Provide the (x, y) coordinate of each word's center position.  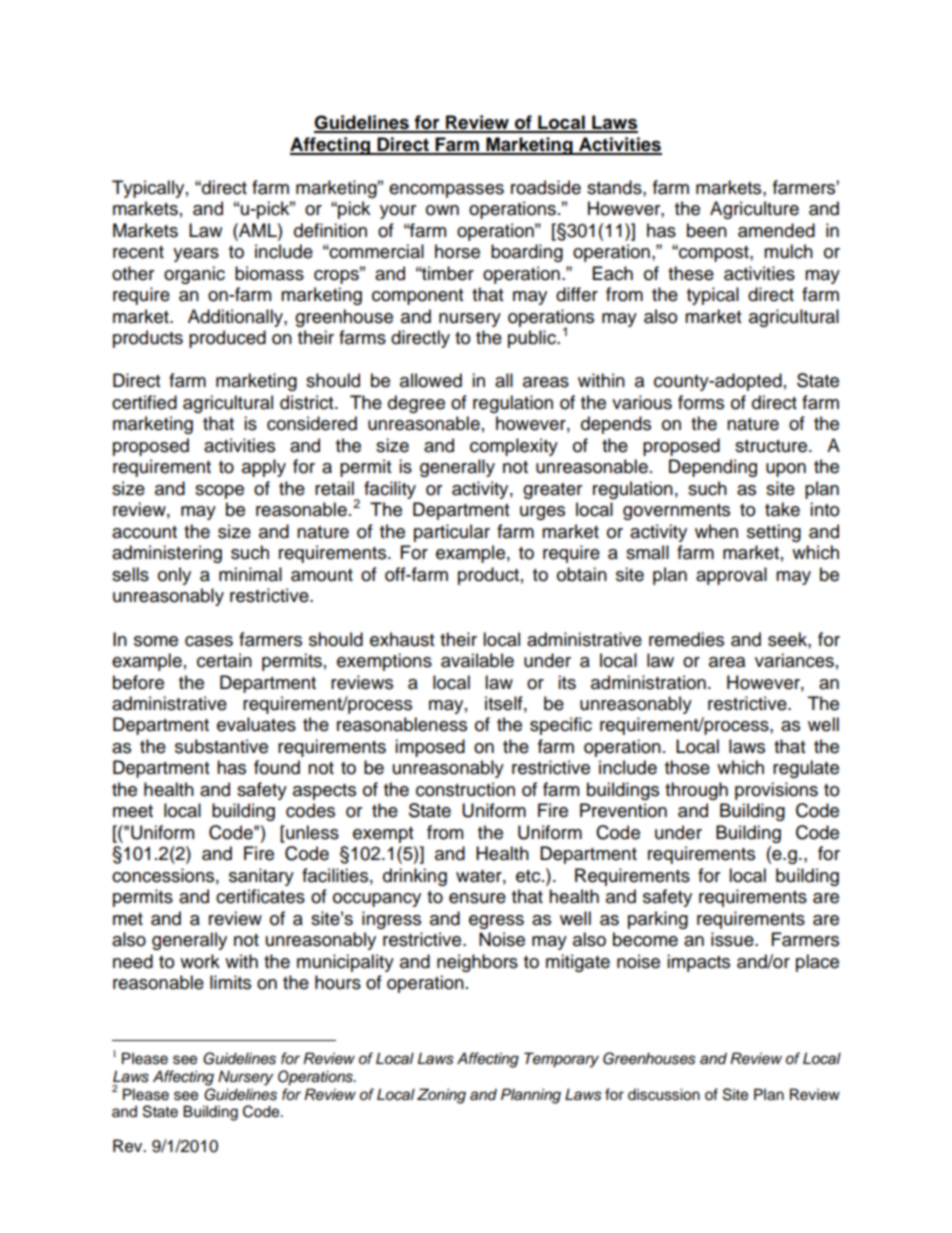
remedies (686, 639)
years (196, 255)
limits (230, 982)
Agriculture (754, 210)
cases (209, 641)
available (477, 660)
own (442, 210)
